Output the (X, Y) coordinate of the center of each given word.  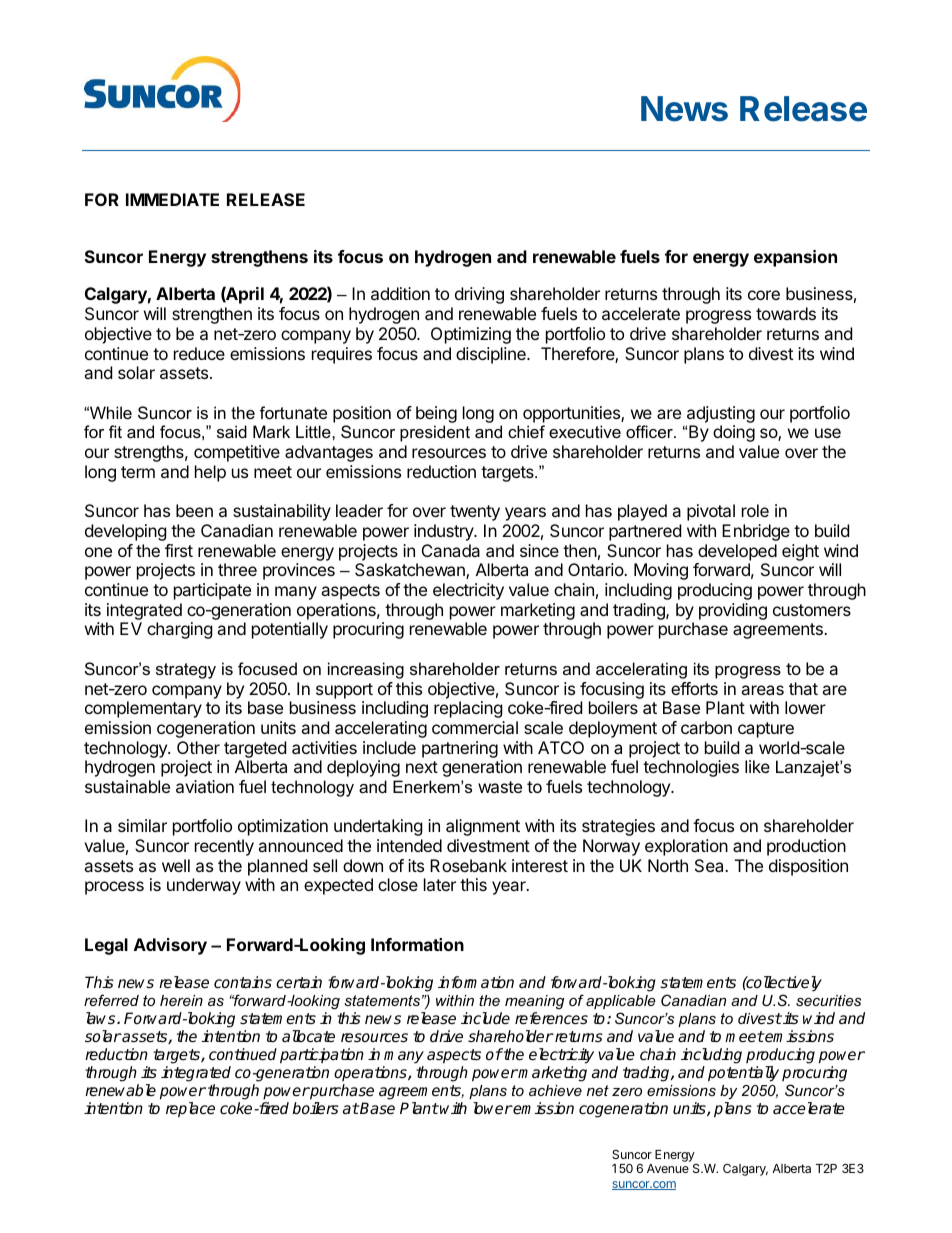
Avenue (668, 1168)
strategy (186, 671)
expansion (795, 258)
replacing (468, 709)
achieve (555, 1090)
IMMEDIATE (172, 199)
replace (190, 1110)
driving (479, 295)
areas (762, 690)
